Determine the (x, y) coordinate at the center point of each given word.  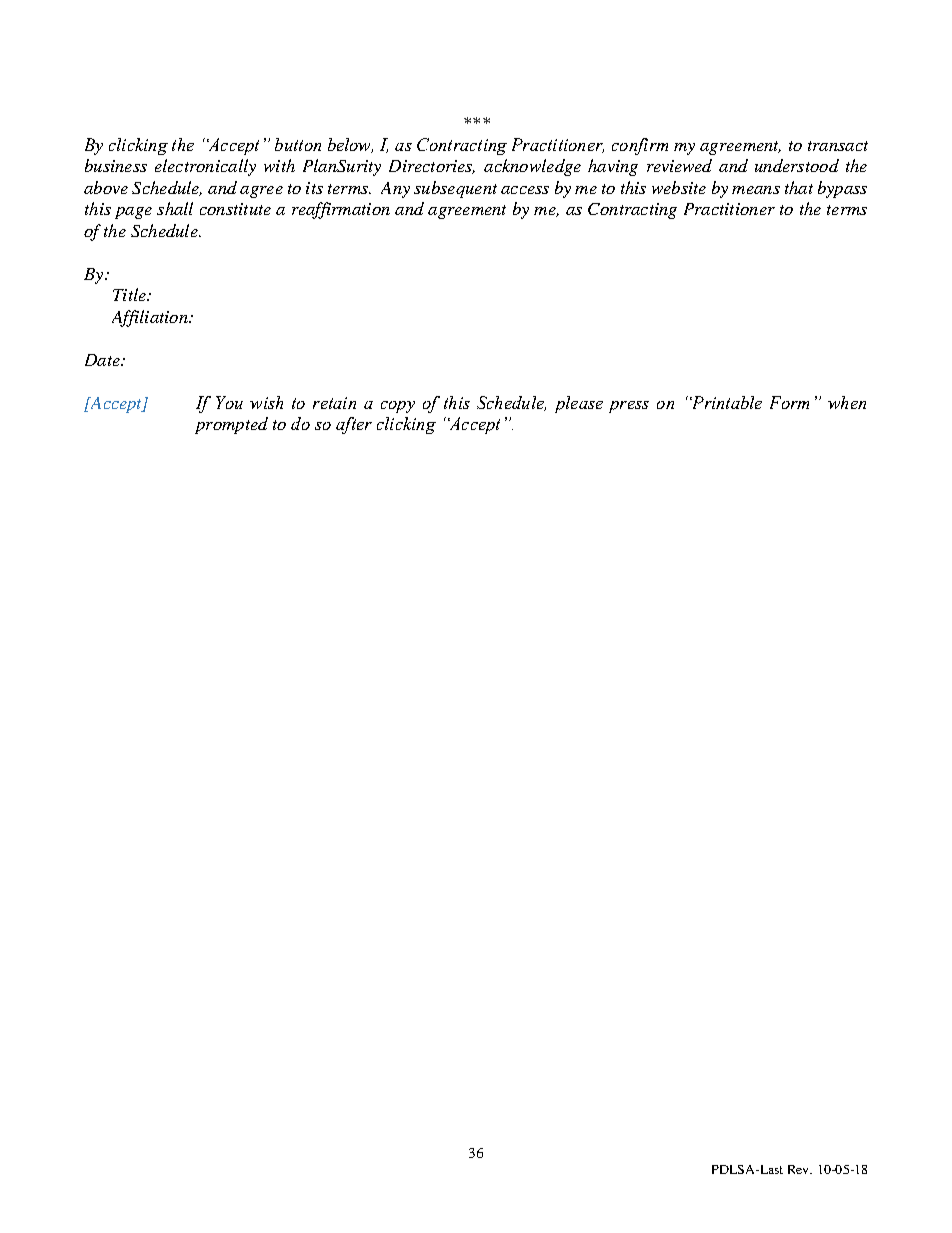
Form (789, 402)
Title (130, 294)
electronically (205, 167)
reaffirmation (341, 210)
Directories (432, 167)
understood (797, 165)
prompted (231, 425)
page (133, 213)
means (756, 190)
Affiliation (151, 318)
